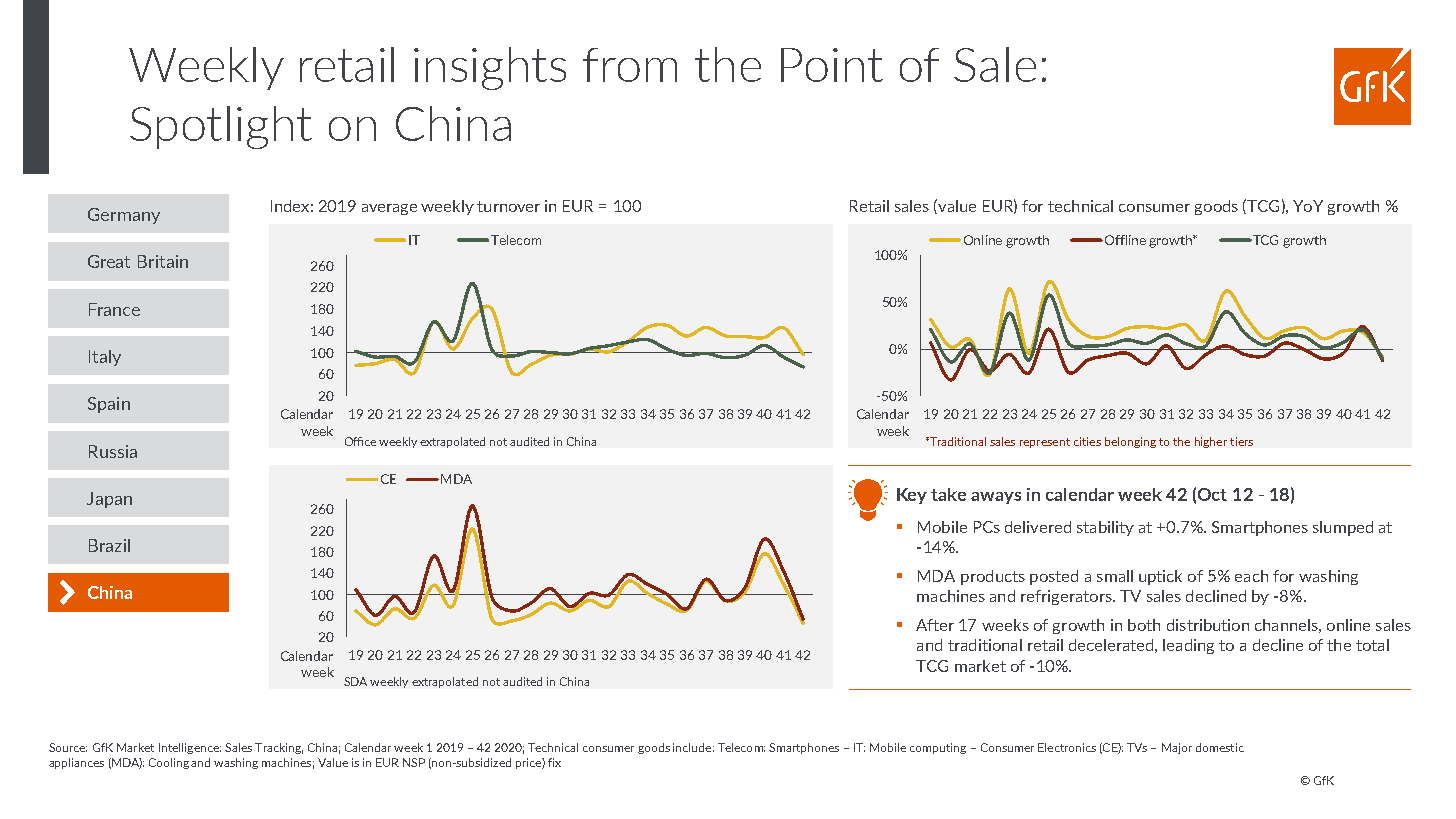  I want to click on France, so click(114, 309).
